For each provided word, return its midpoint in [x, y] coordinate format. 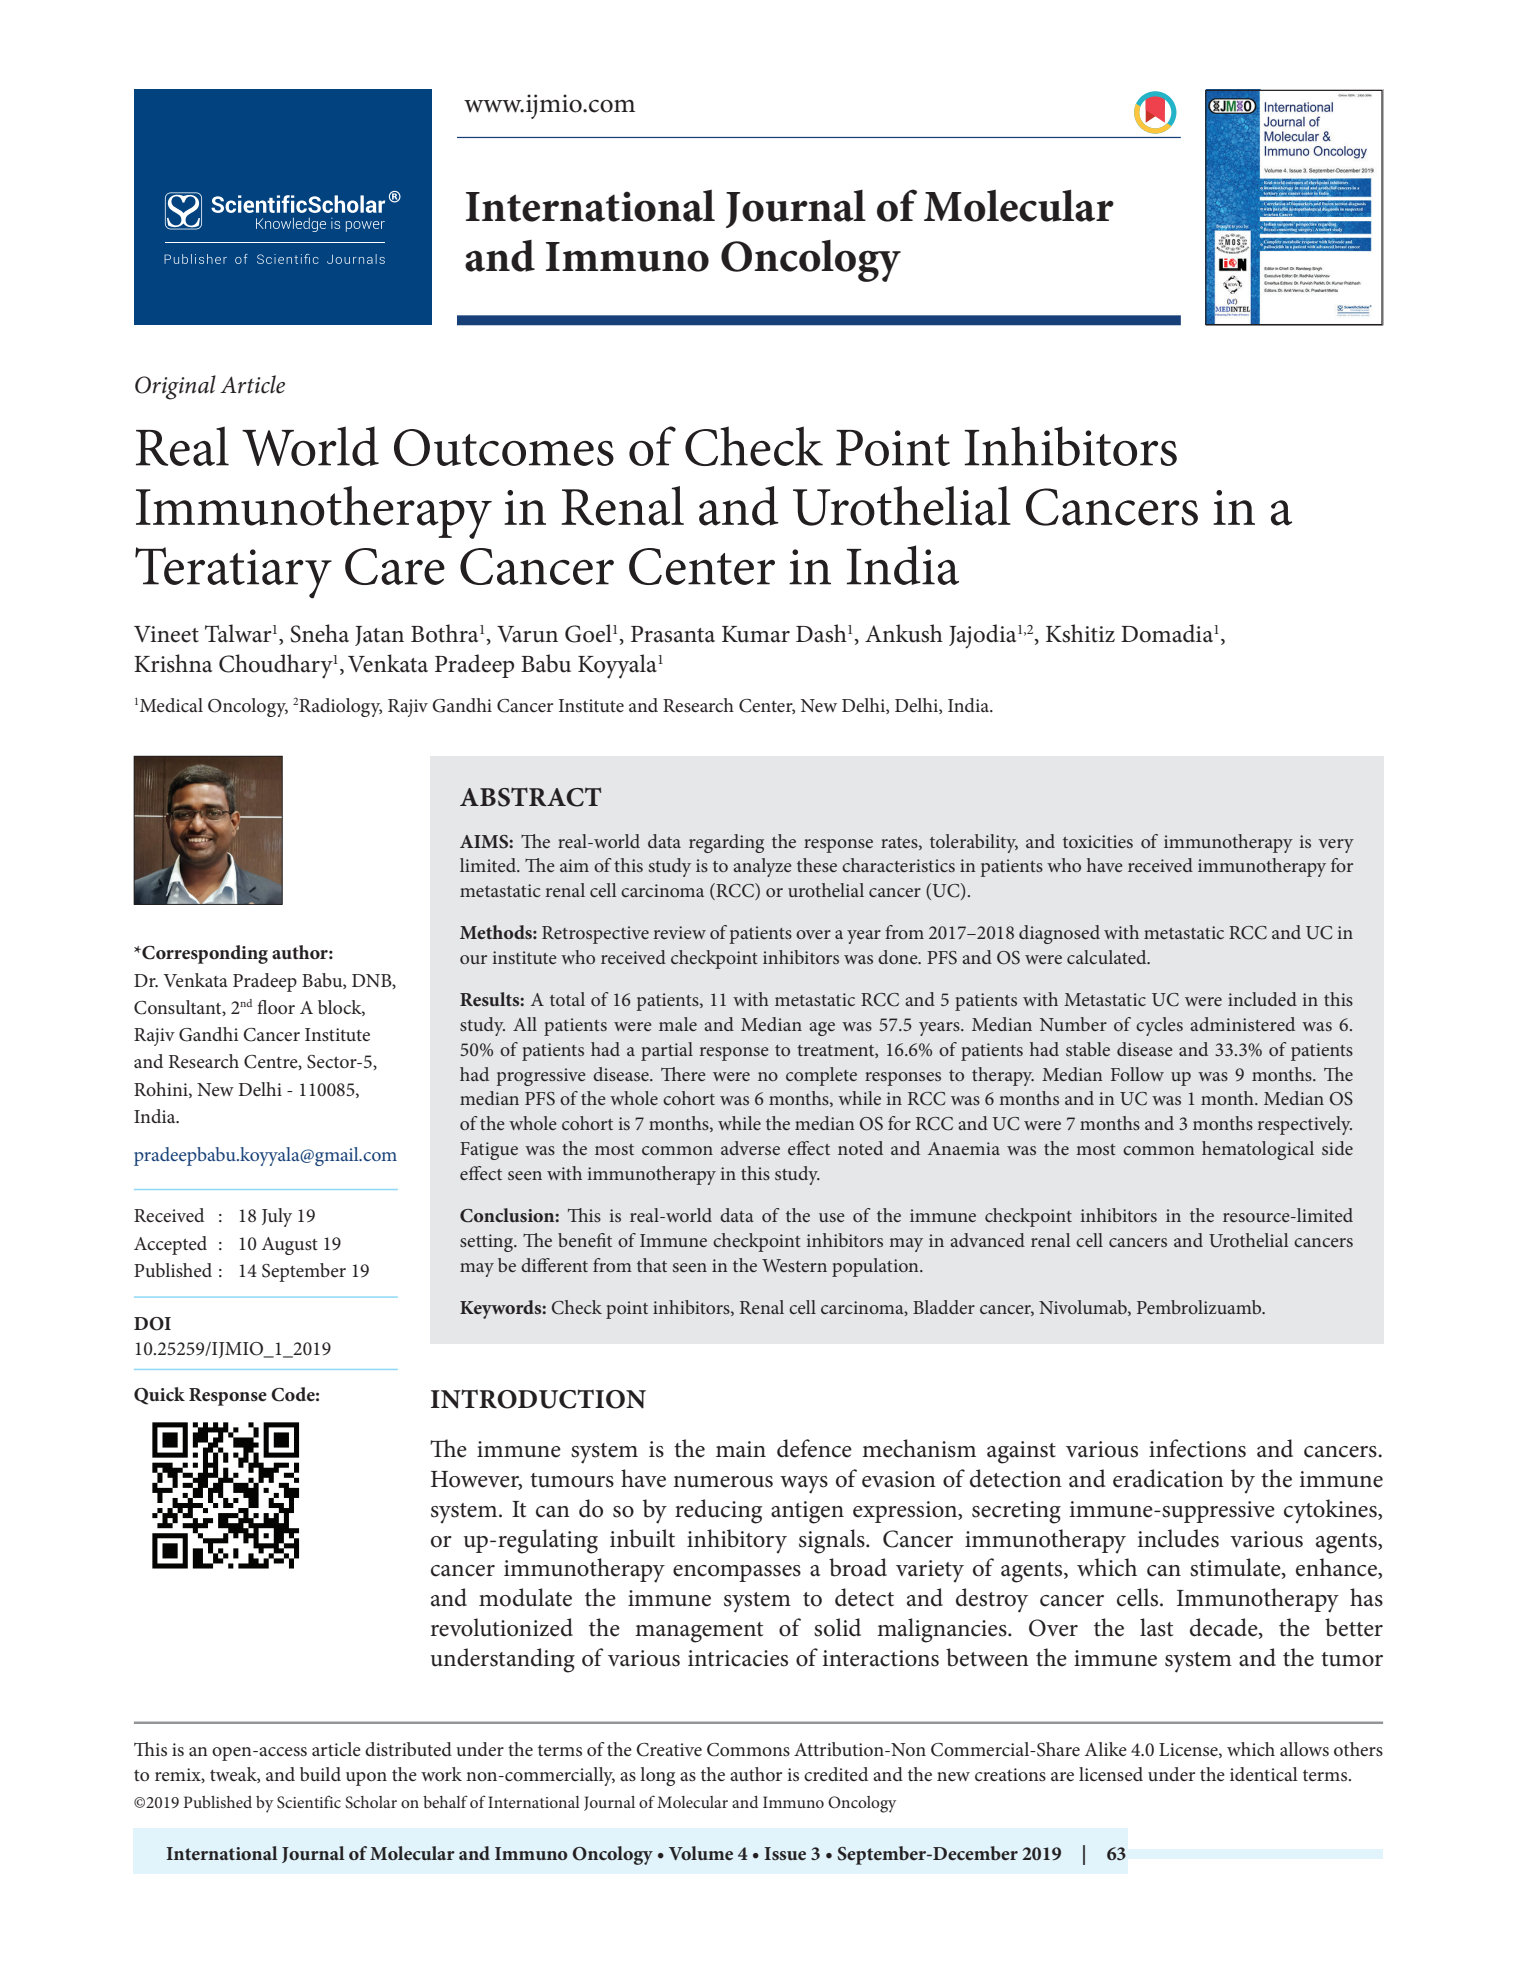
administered [1242, 1024]
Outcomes [504, 447]
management [699, 1632]
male [678, 1024]
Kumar [756, 634]
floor [276, 1007]
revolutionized [502, 1627]
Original [175, 387]
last [1156, 1627]
